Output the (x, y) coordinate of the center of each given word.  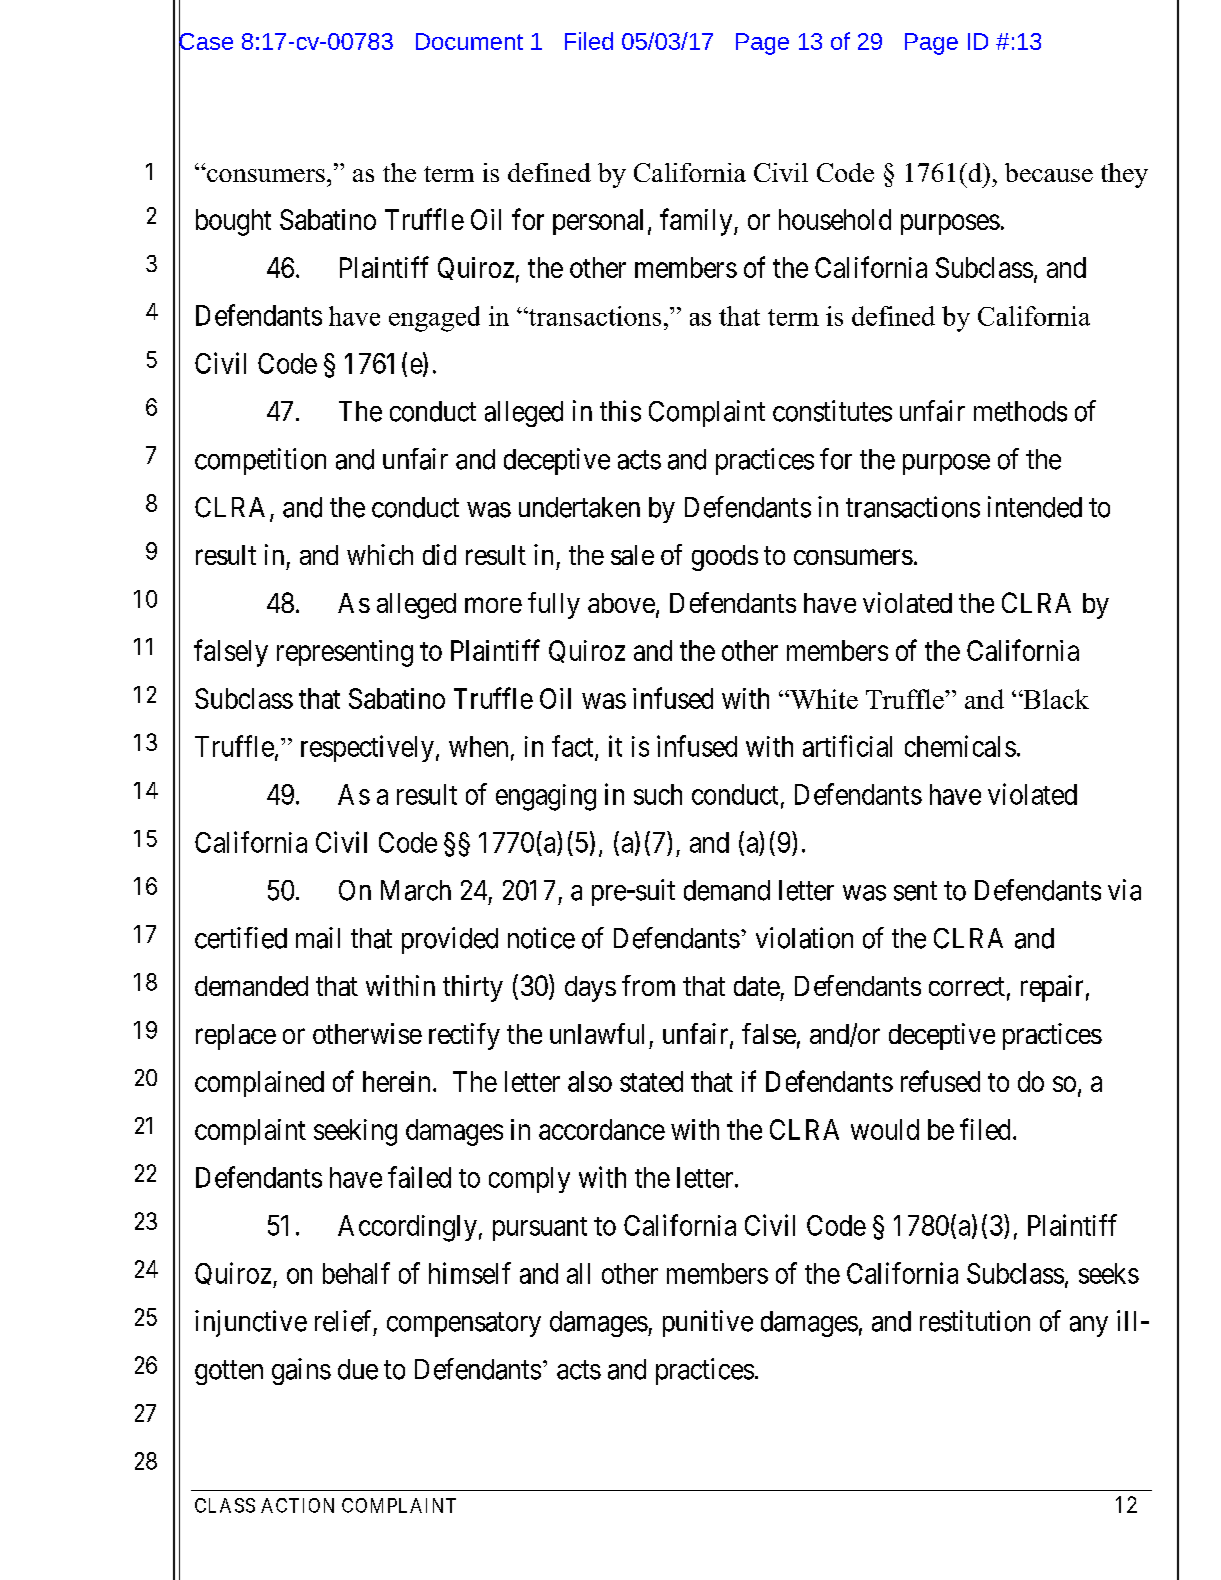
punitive (708, 1323)
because (1049, 172)
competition (260, 461)
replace (236, 1037)
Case (206, 42)
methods (1020, 411)
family (697, 222)
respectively (367, 748)
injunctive (251, 1323)
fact (574, 747)
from (648, 985)
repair (1052, 988)
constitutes (832, 411)
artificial (847, 746)
